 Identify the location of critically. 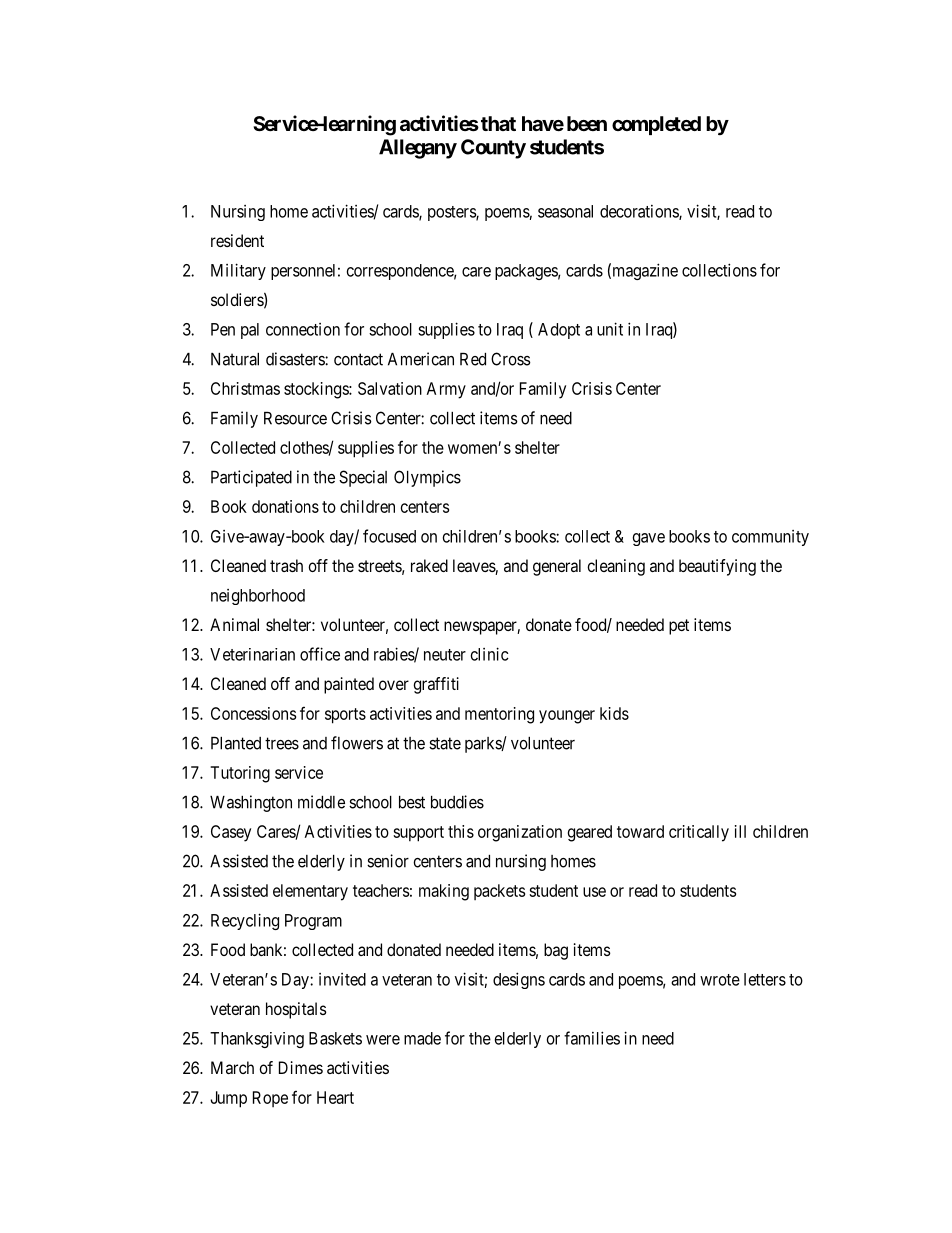
(699, 833).
